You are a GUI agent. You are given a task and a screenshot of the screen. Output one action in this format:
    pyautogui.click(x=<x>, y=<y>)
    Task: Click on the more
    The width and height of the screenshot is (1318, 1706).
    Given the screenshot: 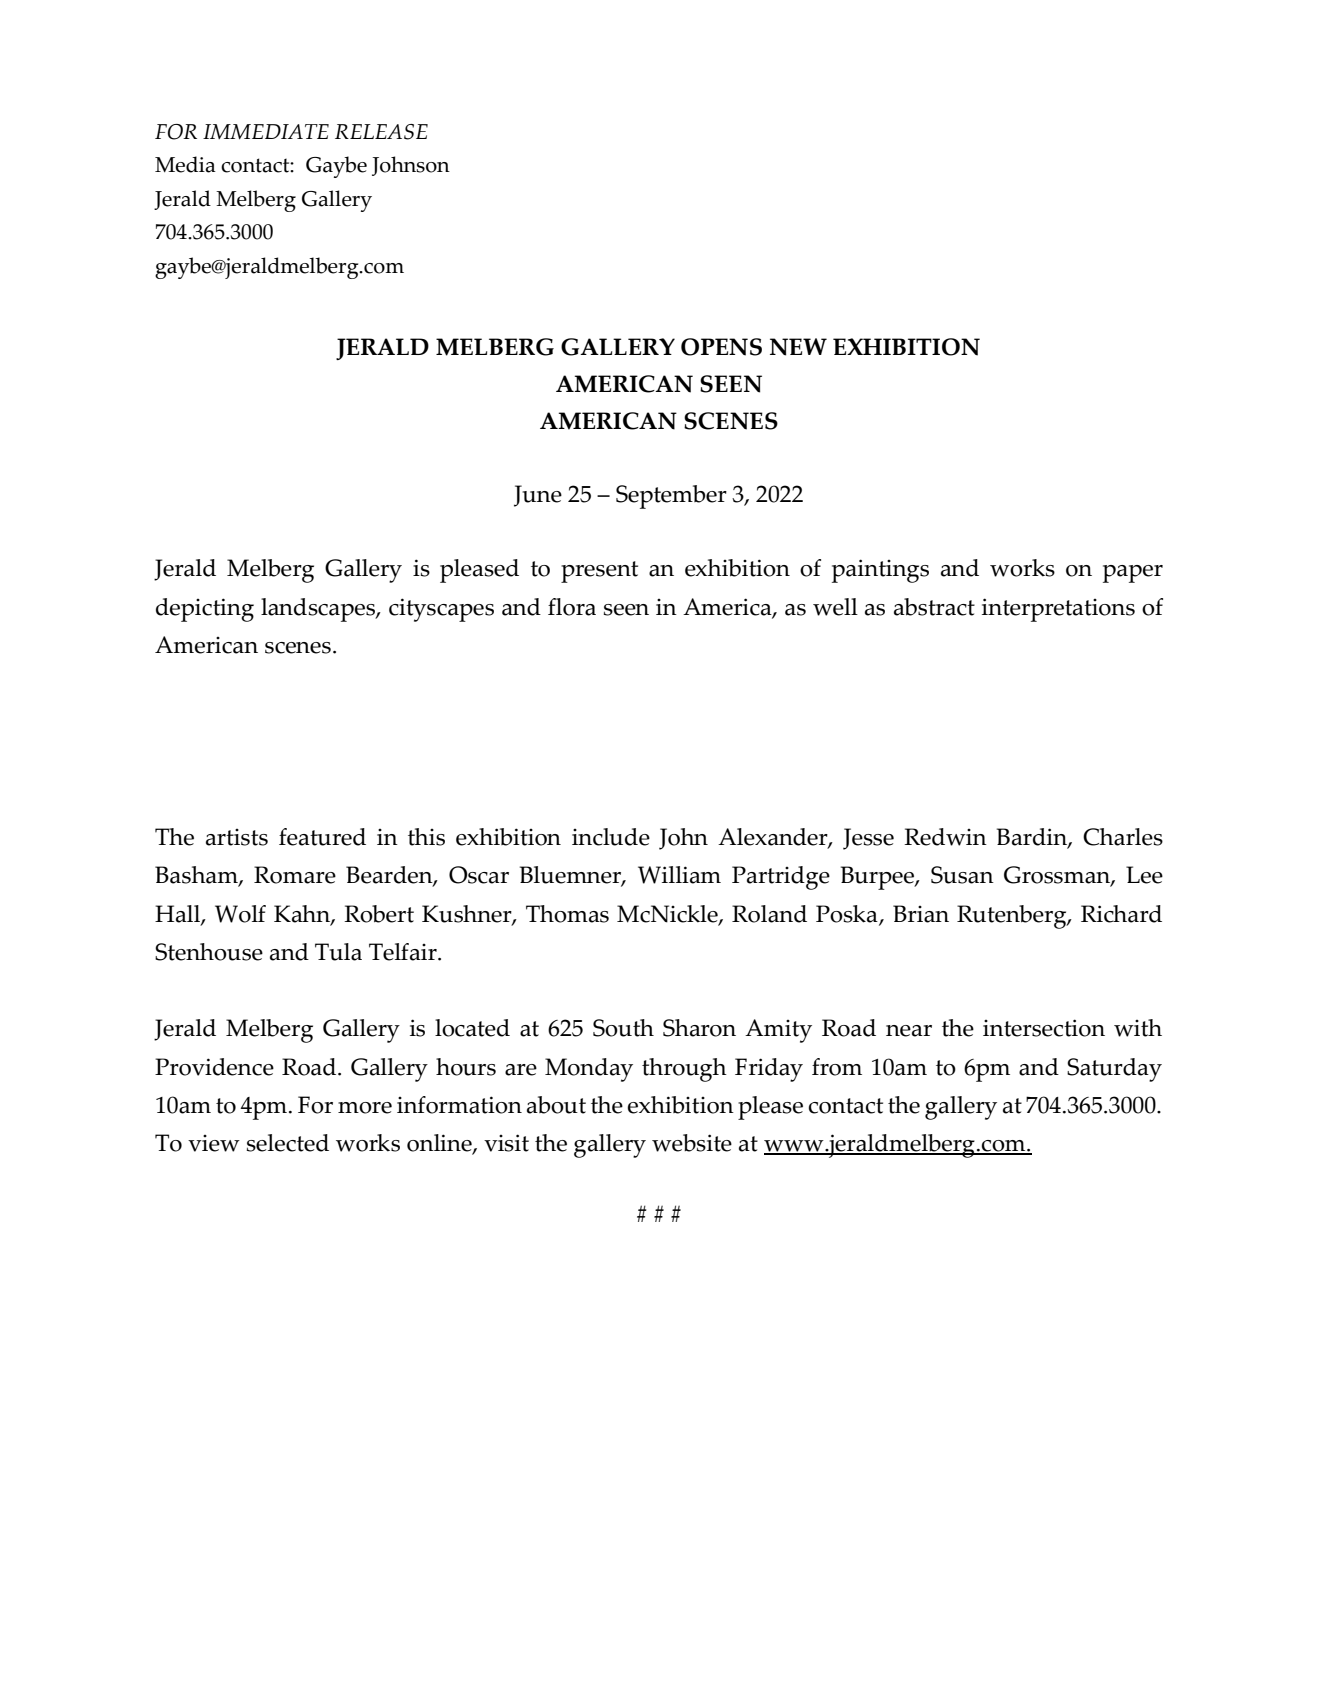 What is the action you would take?
    pyautogui.click(x=365, y=1108)
